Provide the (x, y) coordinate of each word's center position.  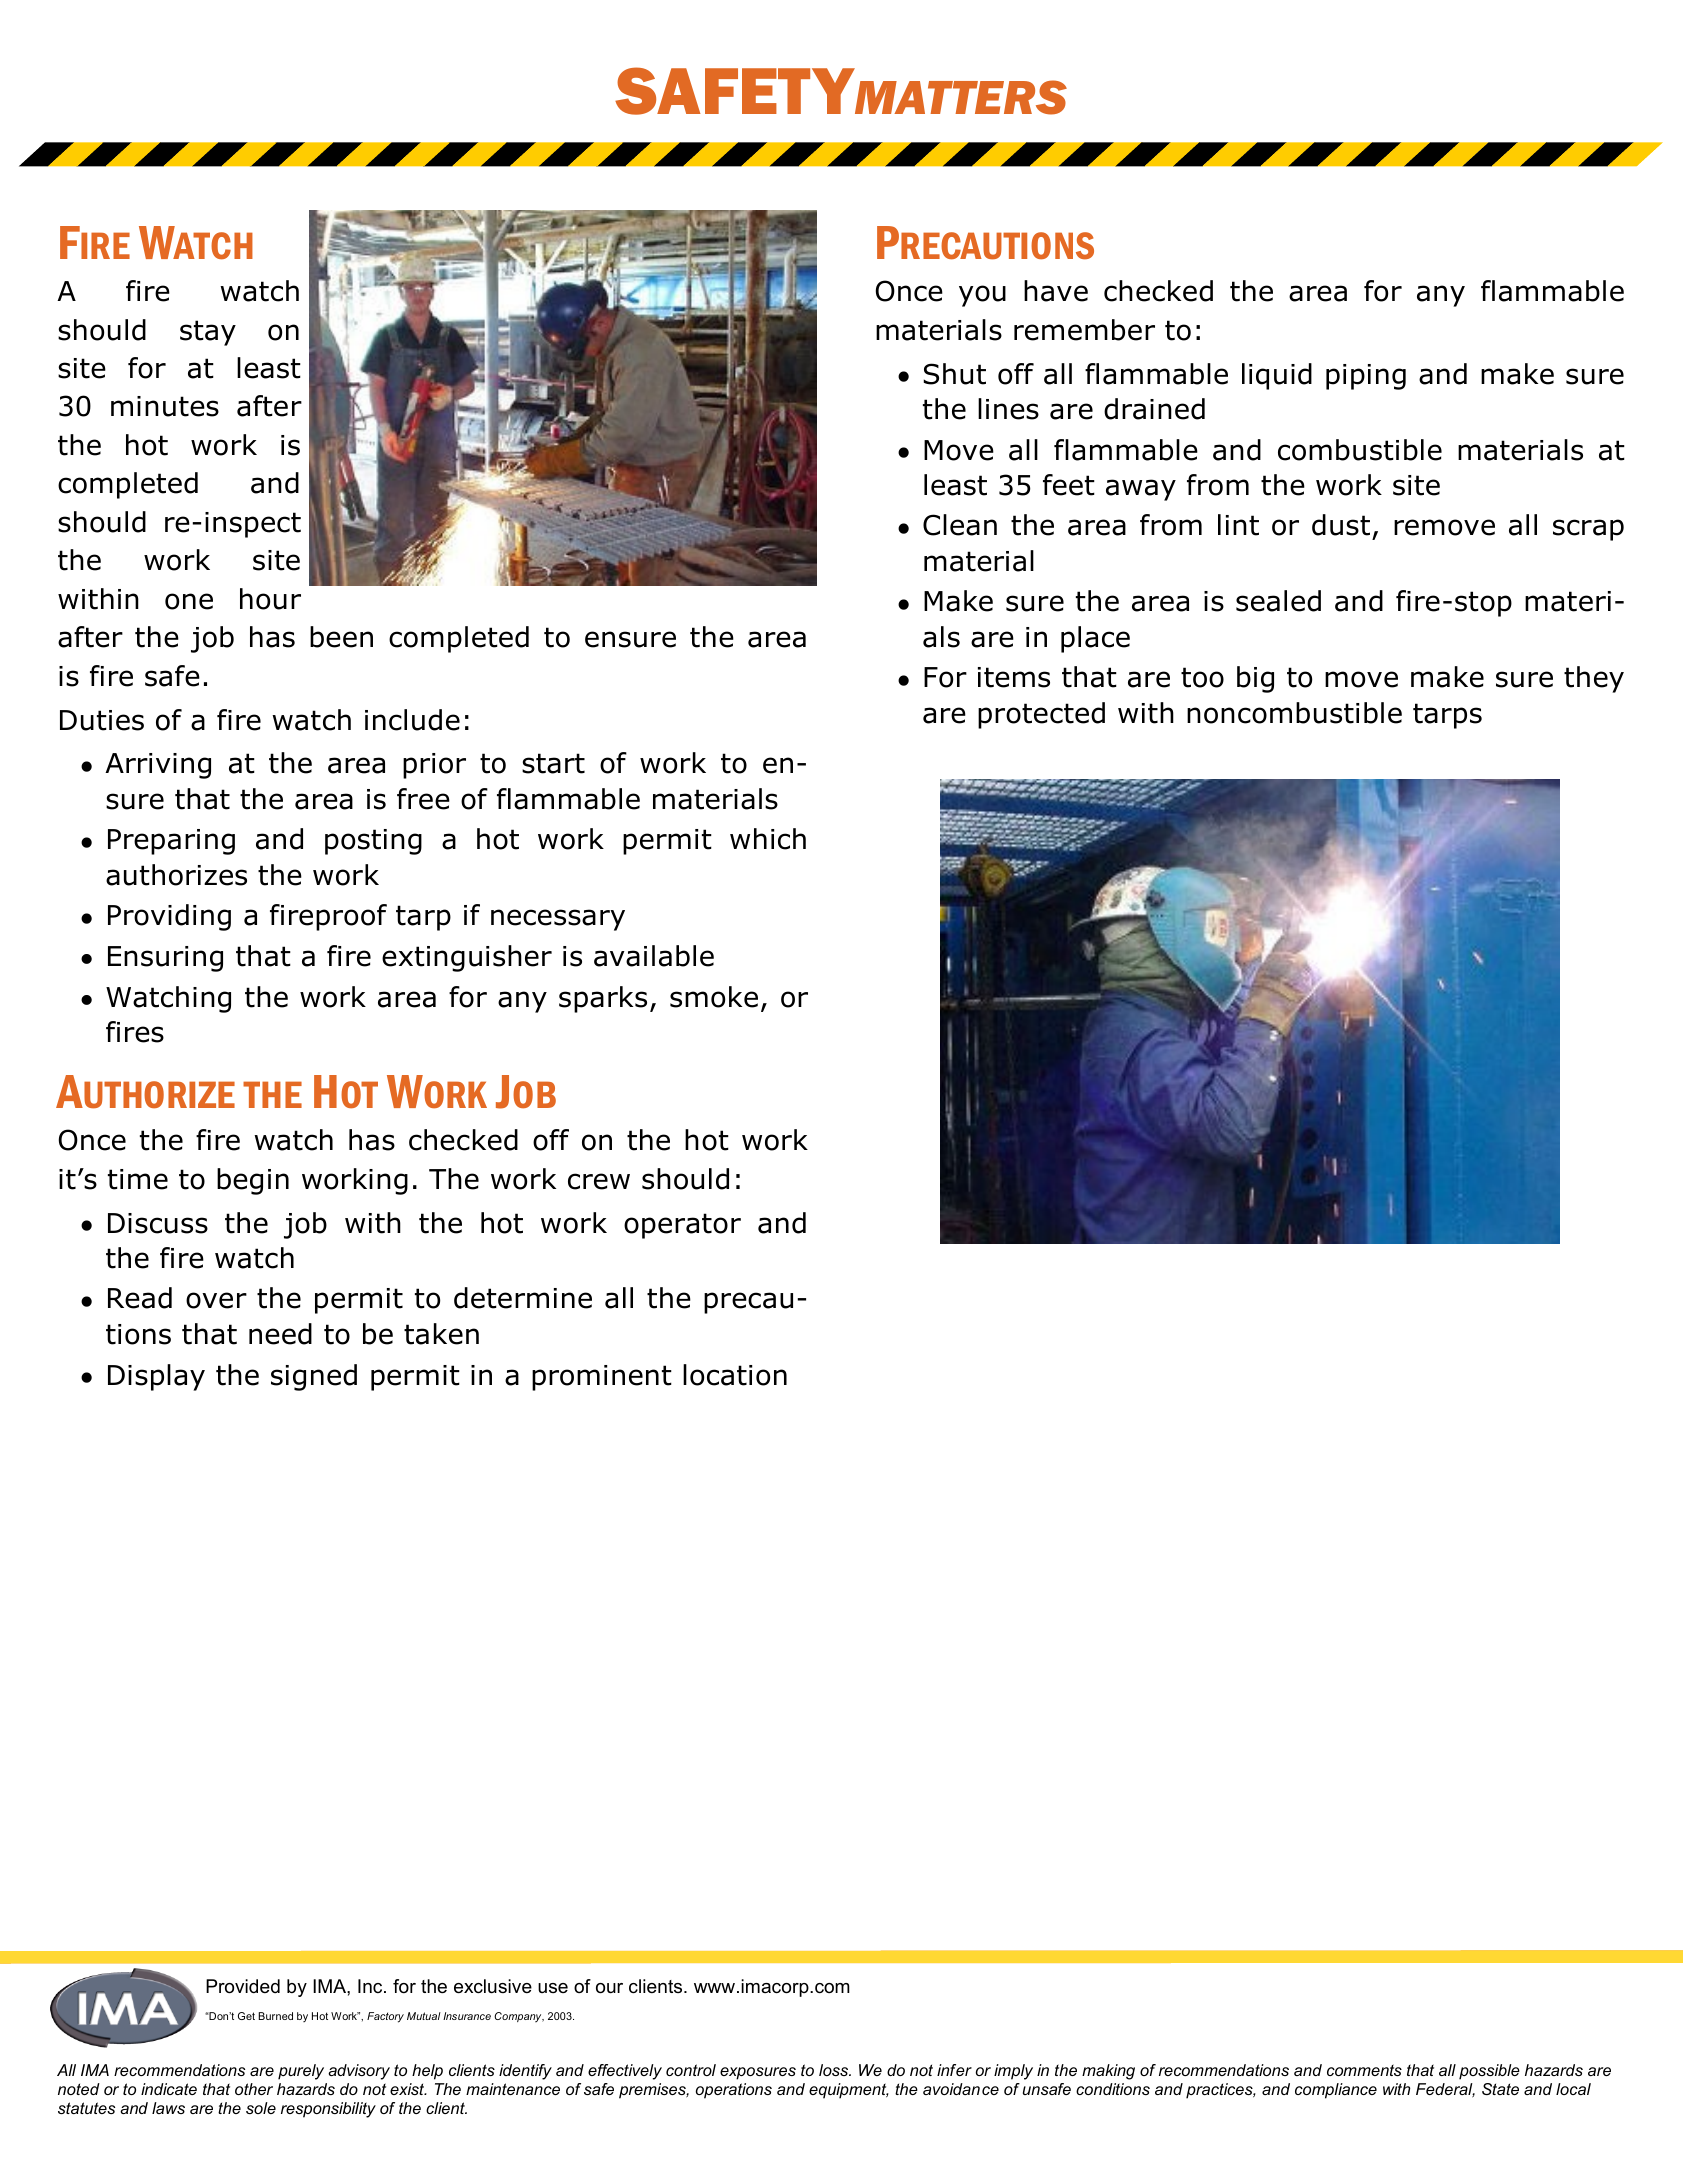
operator (682, 1226)
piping (1366, 377)
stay (208, 333)
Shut (954, 374)
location (735, 1375)
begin (253, 1181)
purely (301, 2072)
